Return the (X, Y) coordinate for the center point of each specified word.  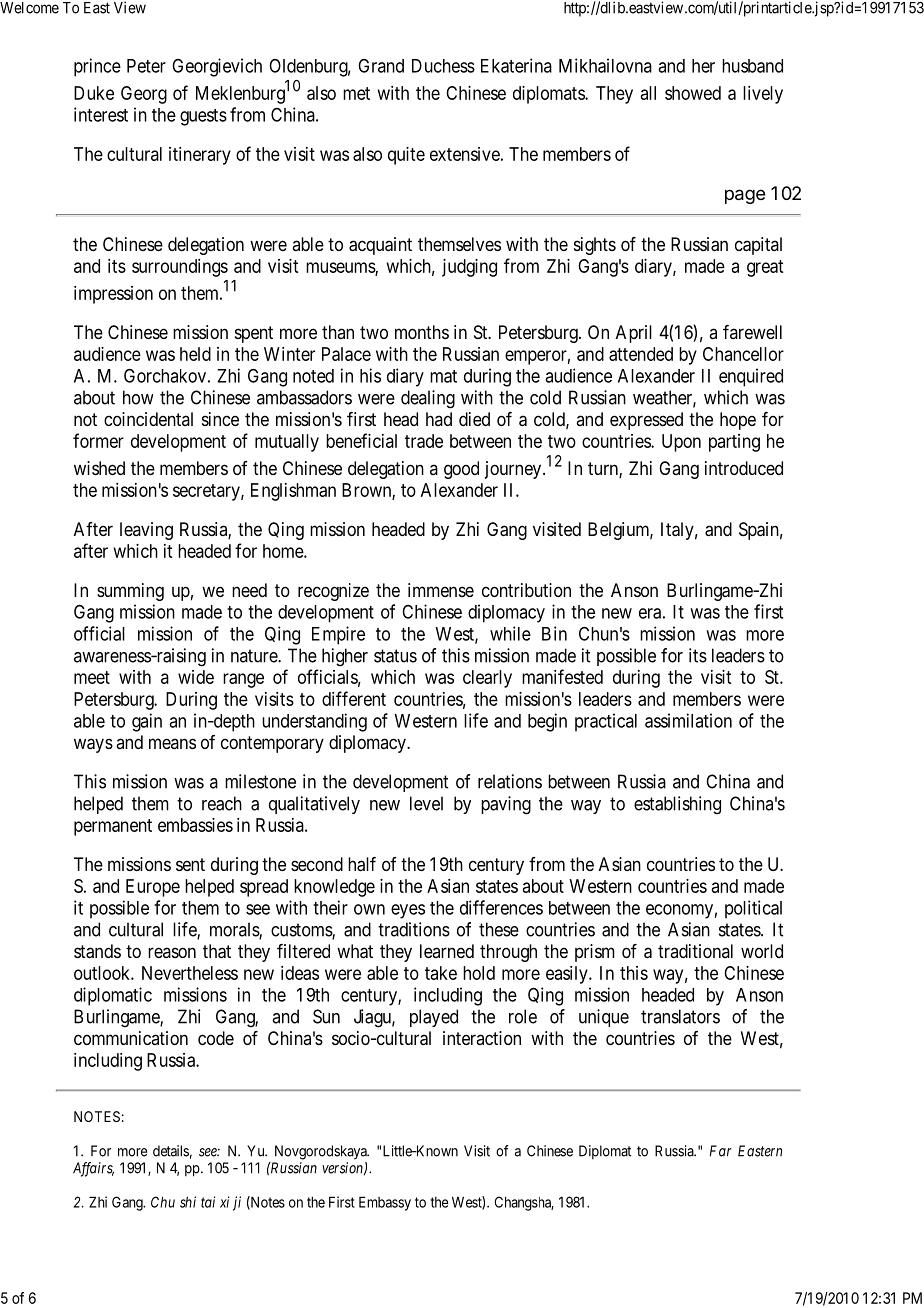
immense (441, 590)
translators (680, 1016)
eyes (408, 911)
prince (97, 67)
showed (693, 93)
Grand (381, 66)
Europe (153, 888)
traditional (695, 951)
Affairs (93, 1169)
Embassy (385, 1203)
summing (130, 592)
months (422, 332)
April (634, 334)
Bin (554, 633)
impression (113, 295)
